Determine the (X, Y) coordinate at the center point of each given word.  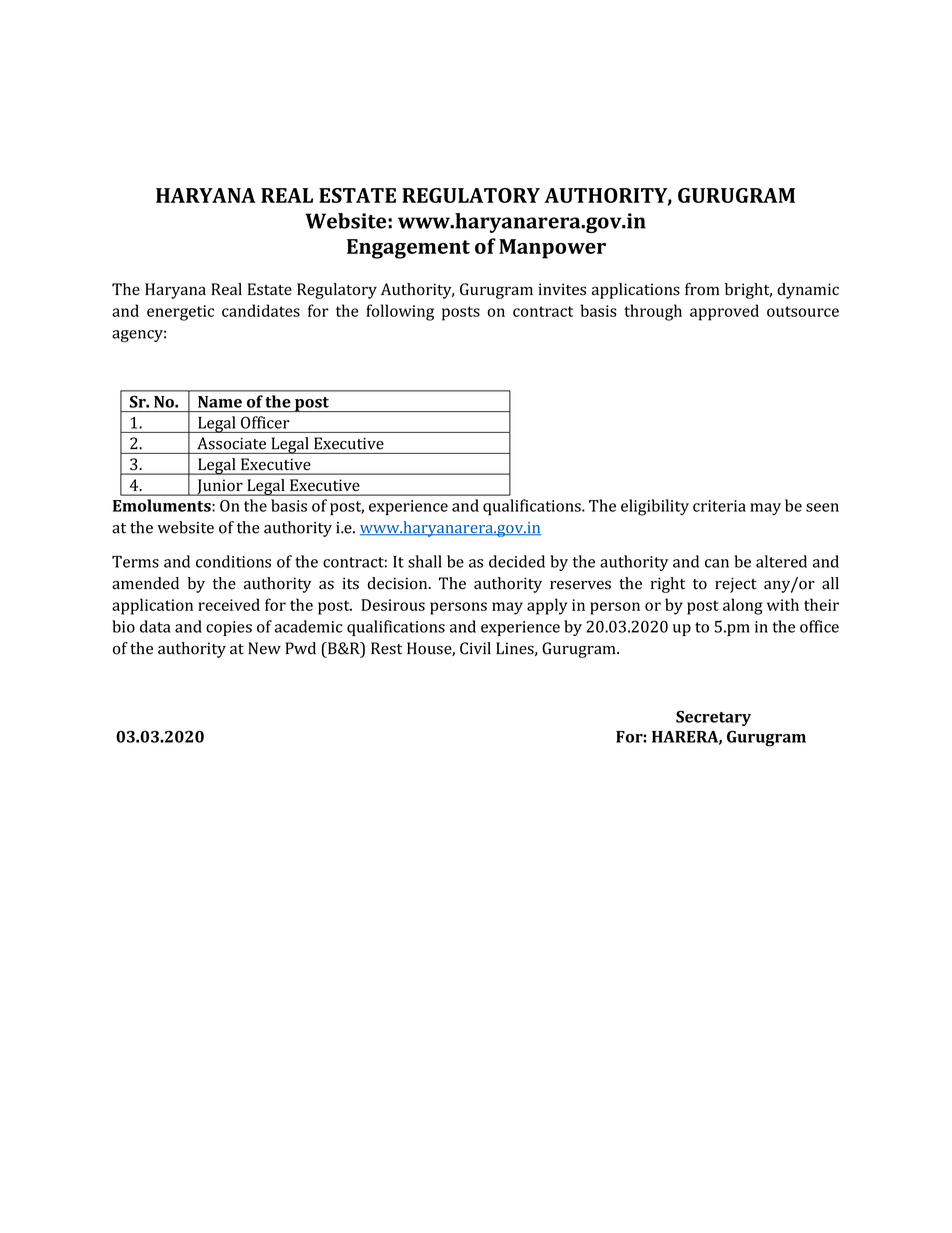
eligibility (655, 507)
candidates (261, 310)
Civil (475, 648)
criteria (719, 506)
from (702, 289)
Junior (220, 487)
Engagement (408, 249)
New (264, 648)
